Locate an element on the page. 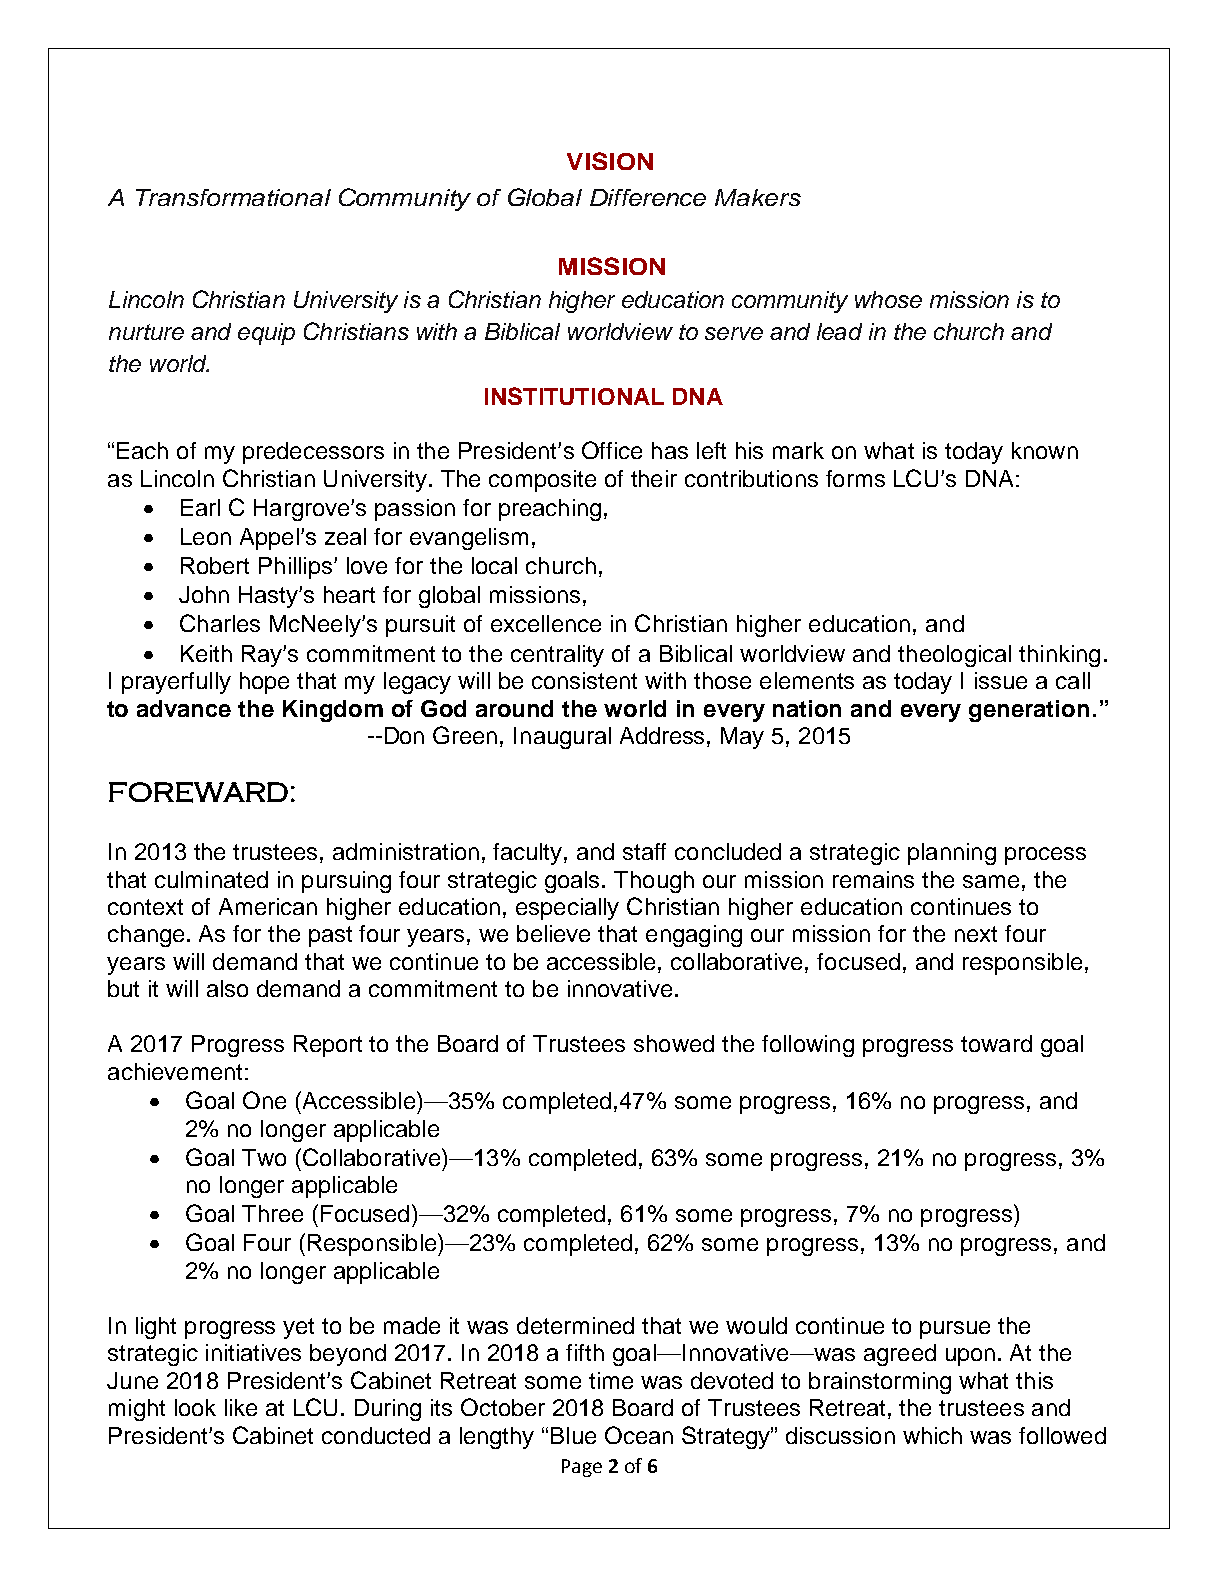  Blue is located at coordinates (573, 1435).
